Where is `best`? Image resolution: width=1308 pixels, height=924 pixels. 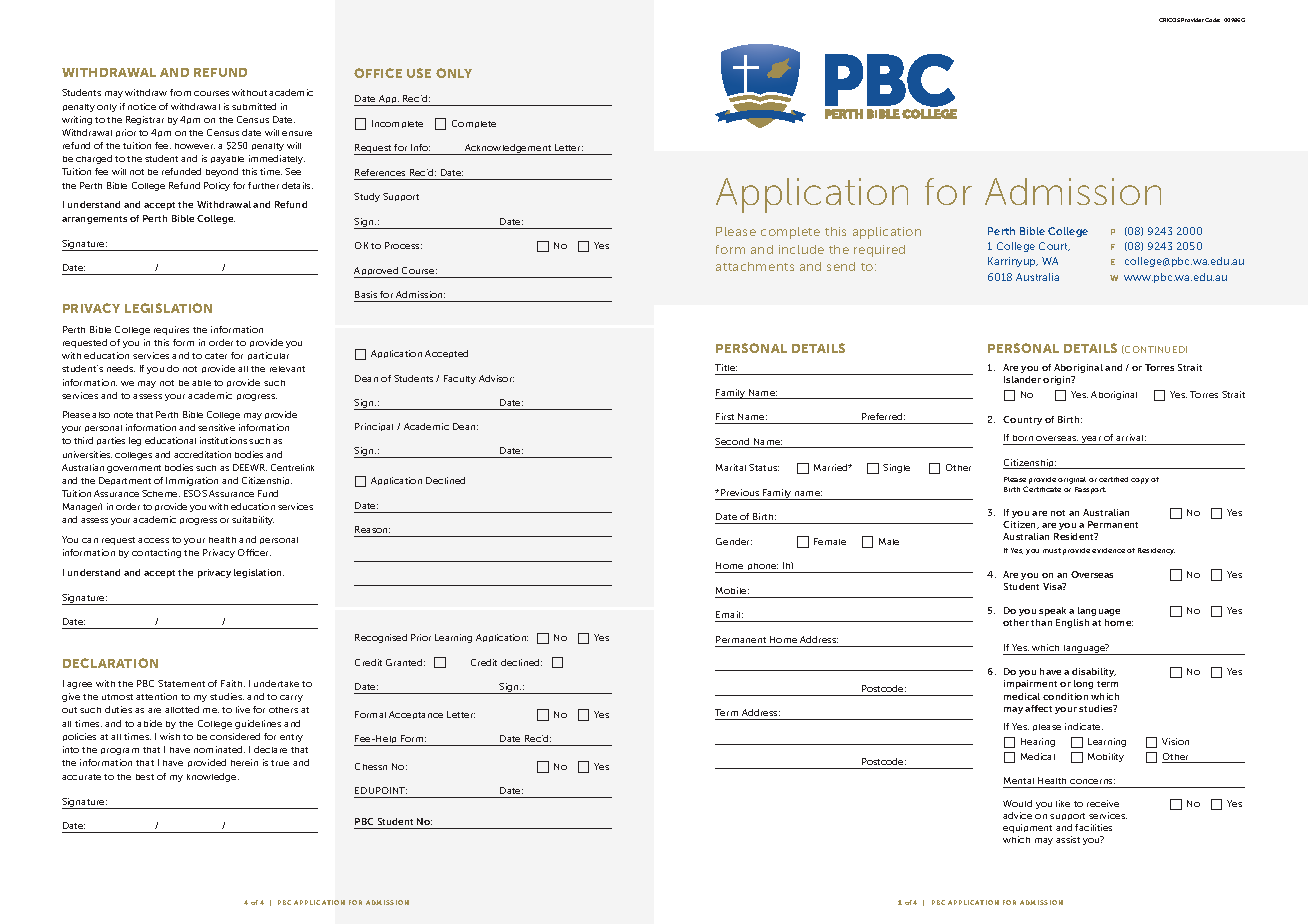 best is located at coordinates (145, 777).
